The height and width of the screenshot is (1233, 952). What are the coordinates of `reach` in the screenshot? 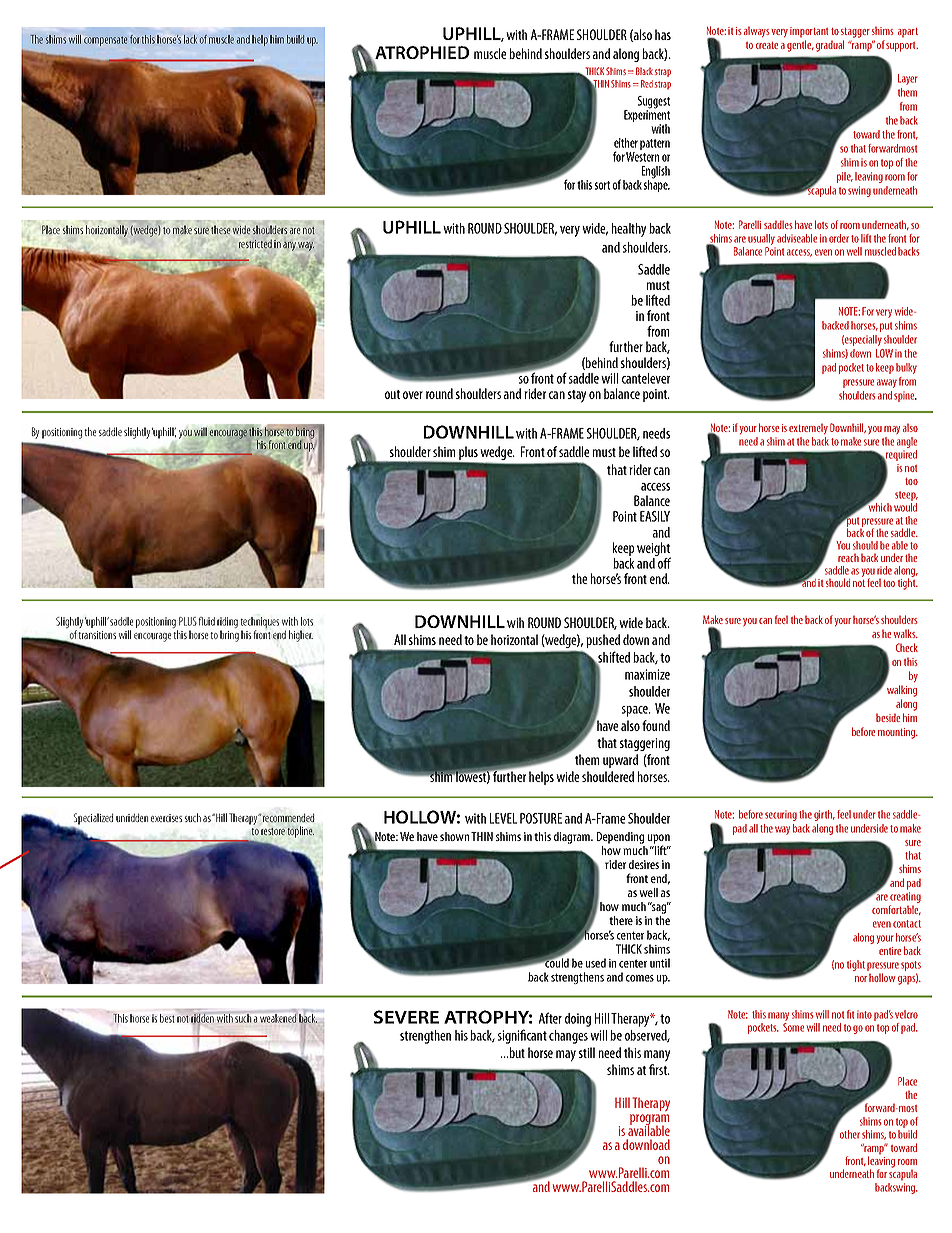 It's located at (848, 557).
